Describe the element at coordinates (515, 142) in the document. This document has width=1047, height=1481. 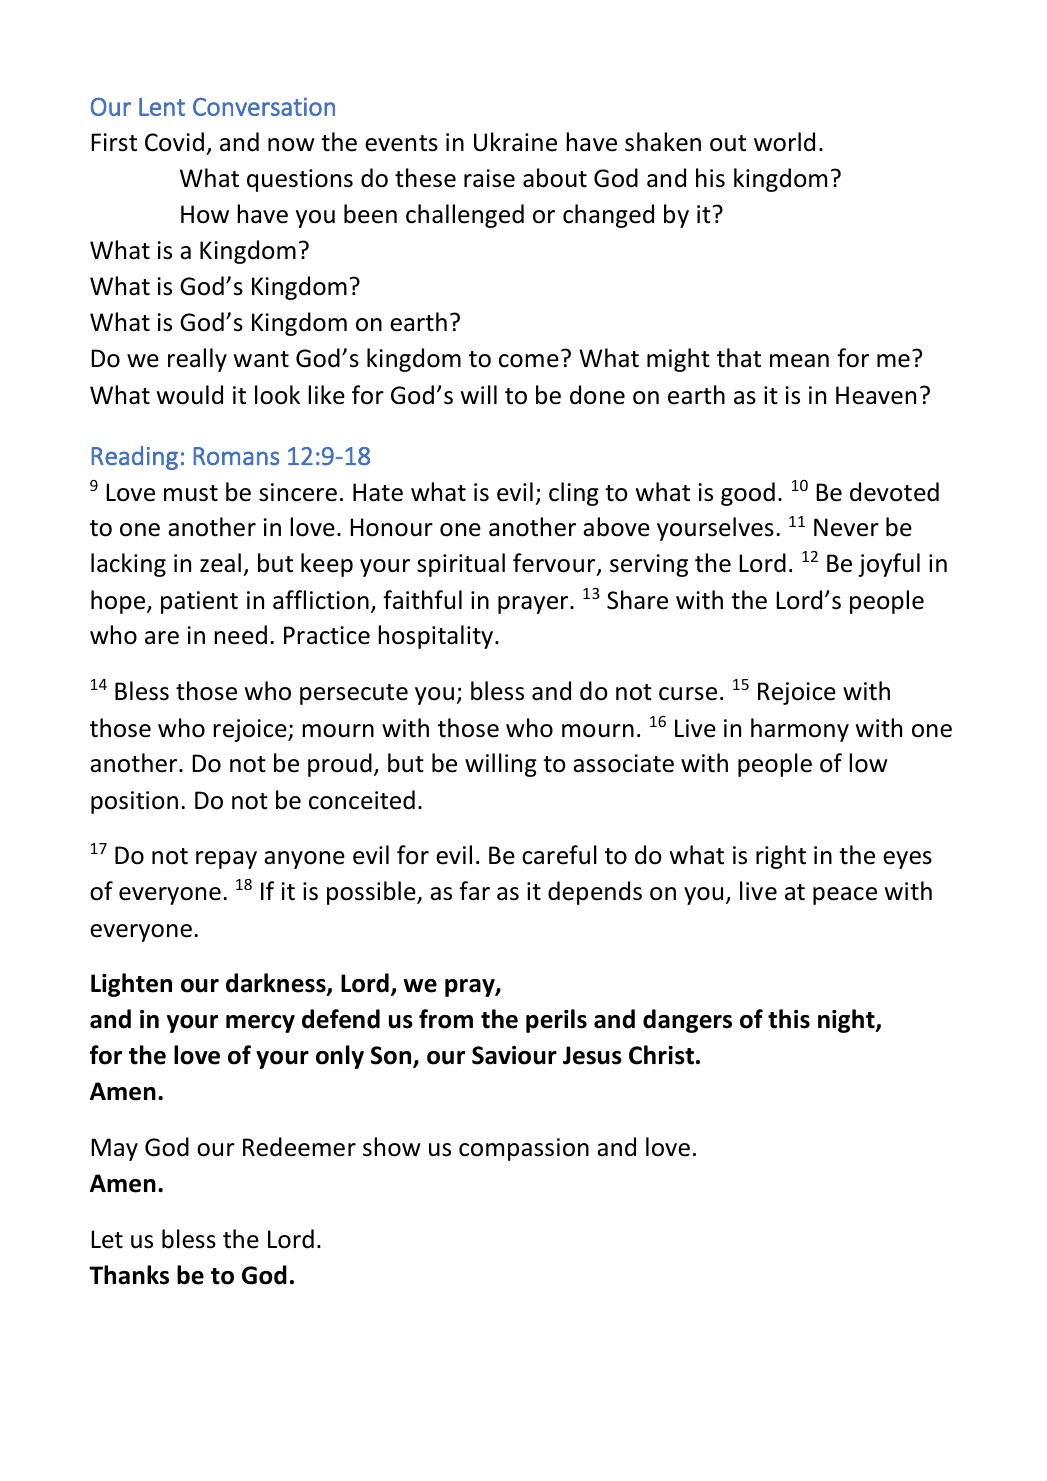
I see `Ukraine` at that location.
